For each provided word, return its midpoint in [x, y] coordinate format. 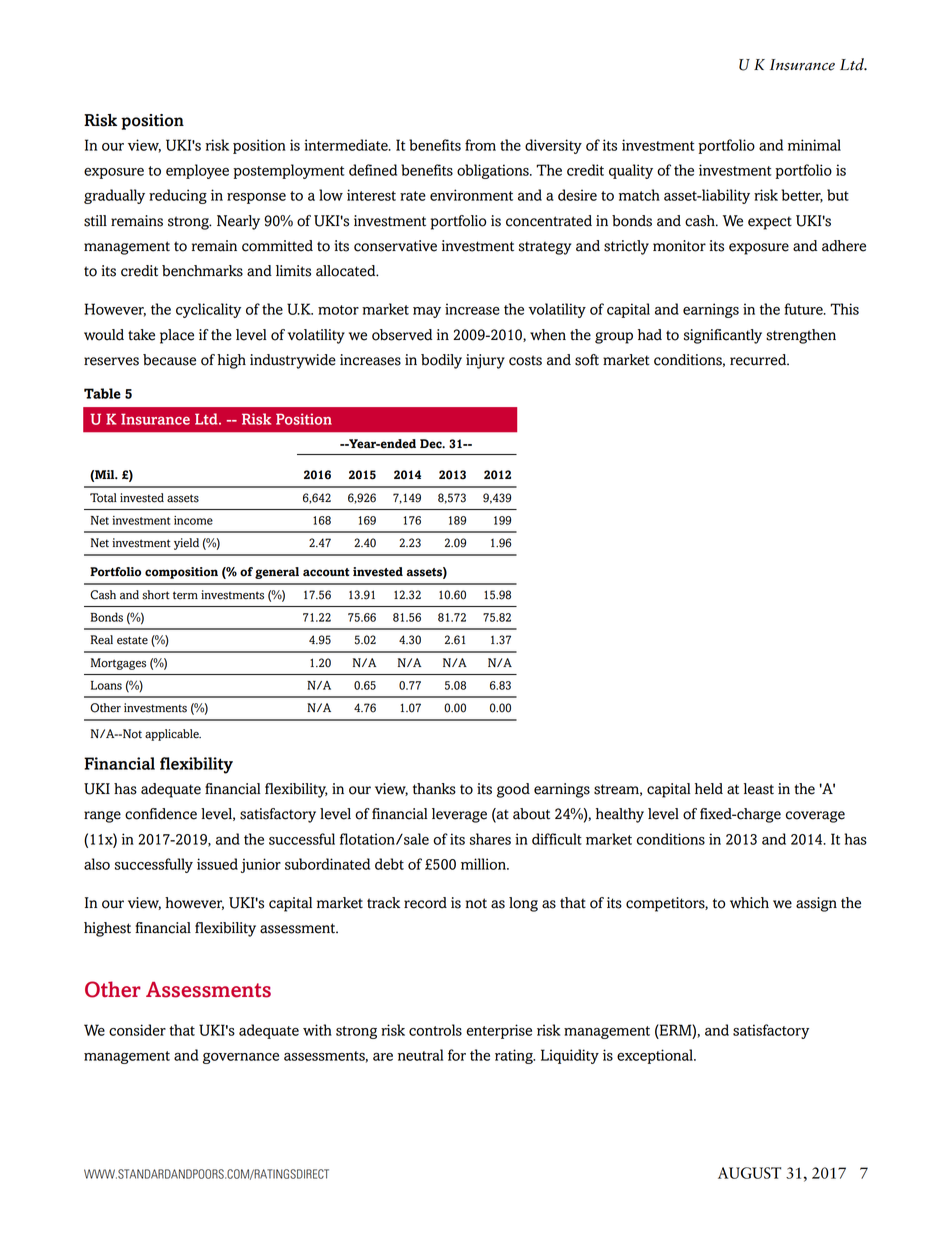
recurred [759, 360]
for [457, 1055]
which [749, 903]
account [326, 572]
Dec [432, 444]
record [425, 903]
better [802, 196]
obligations [494, 171]
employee [197, 171]
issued [217, 864]
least [759, 789]
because [169, 360]
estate [132, 640]
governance [241, 1058]
